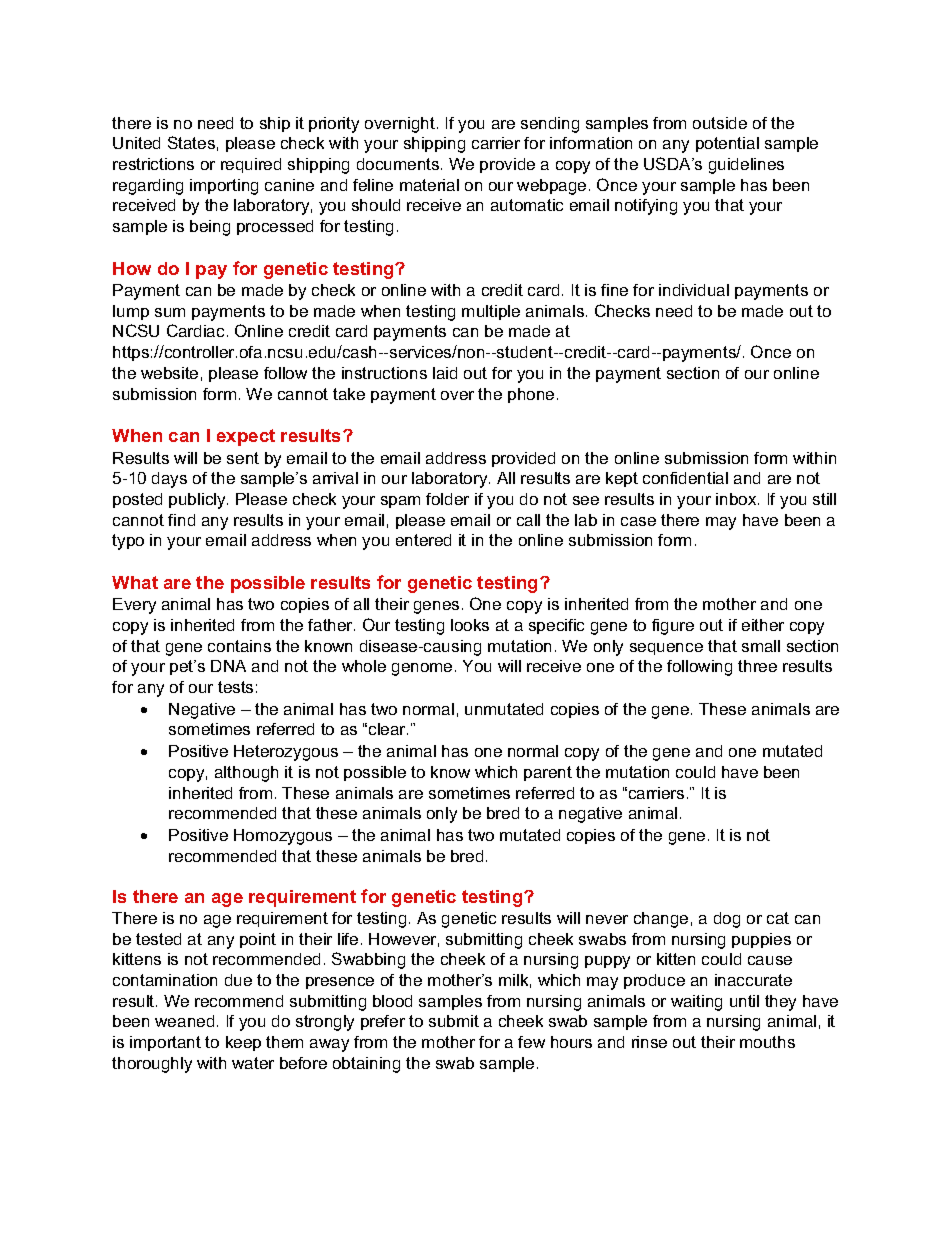  What do you see at coordinates (470, 625) in the document?
I see `looks` at bounding box center [470, 625].
